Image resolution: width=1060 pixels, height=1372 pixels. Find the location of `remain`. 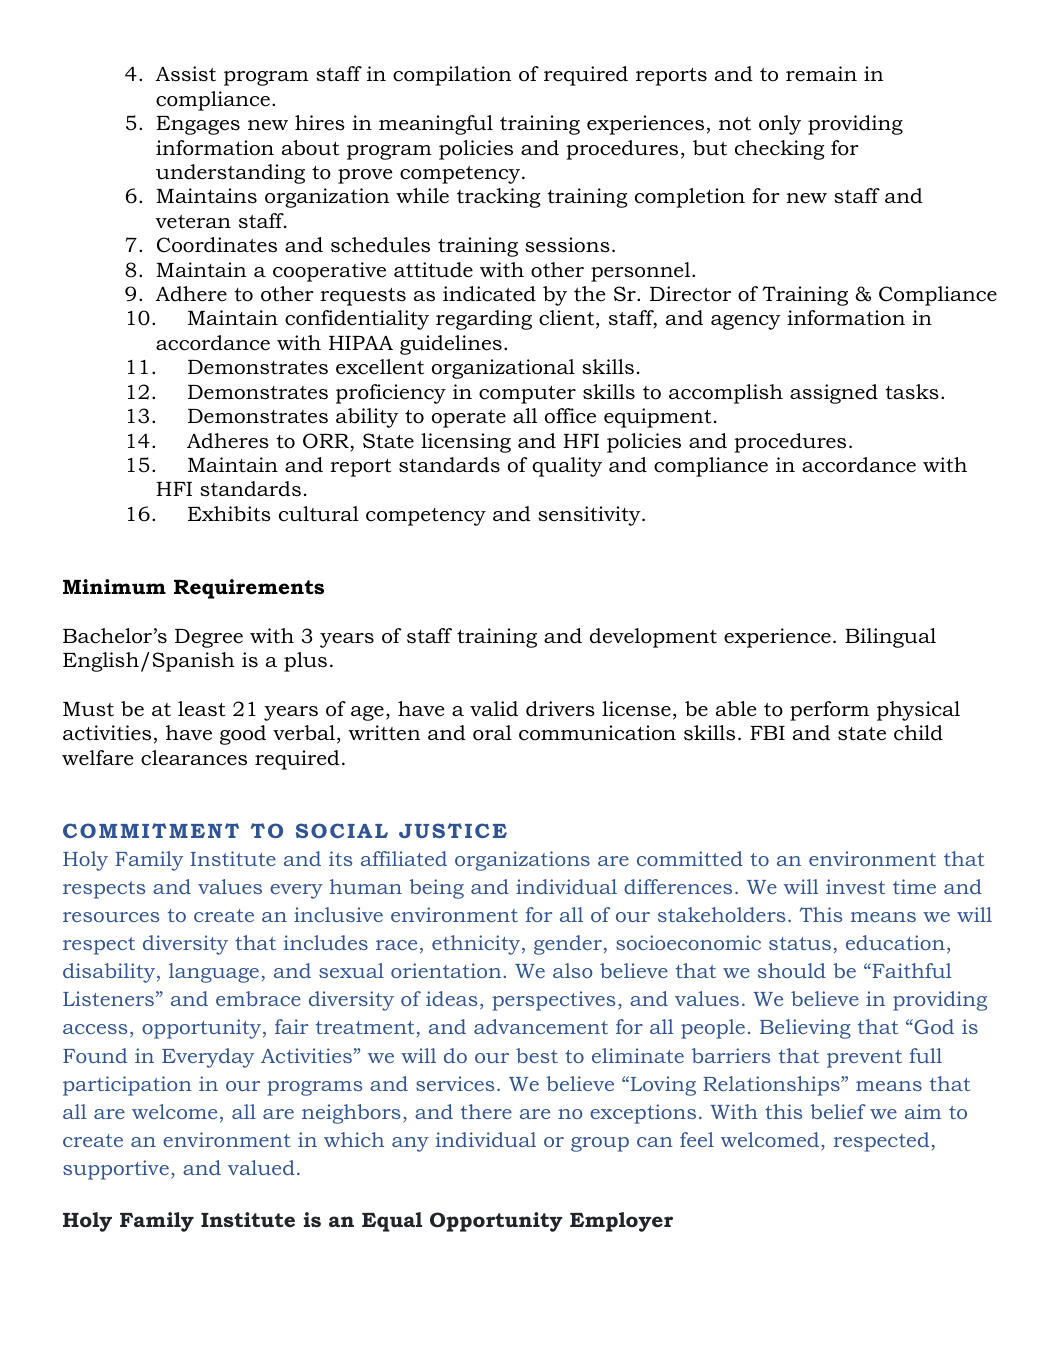

remain is located at coordinates (821, 74).
